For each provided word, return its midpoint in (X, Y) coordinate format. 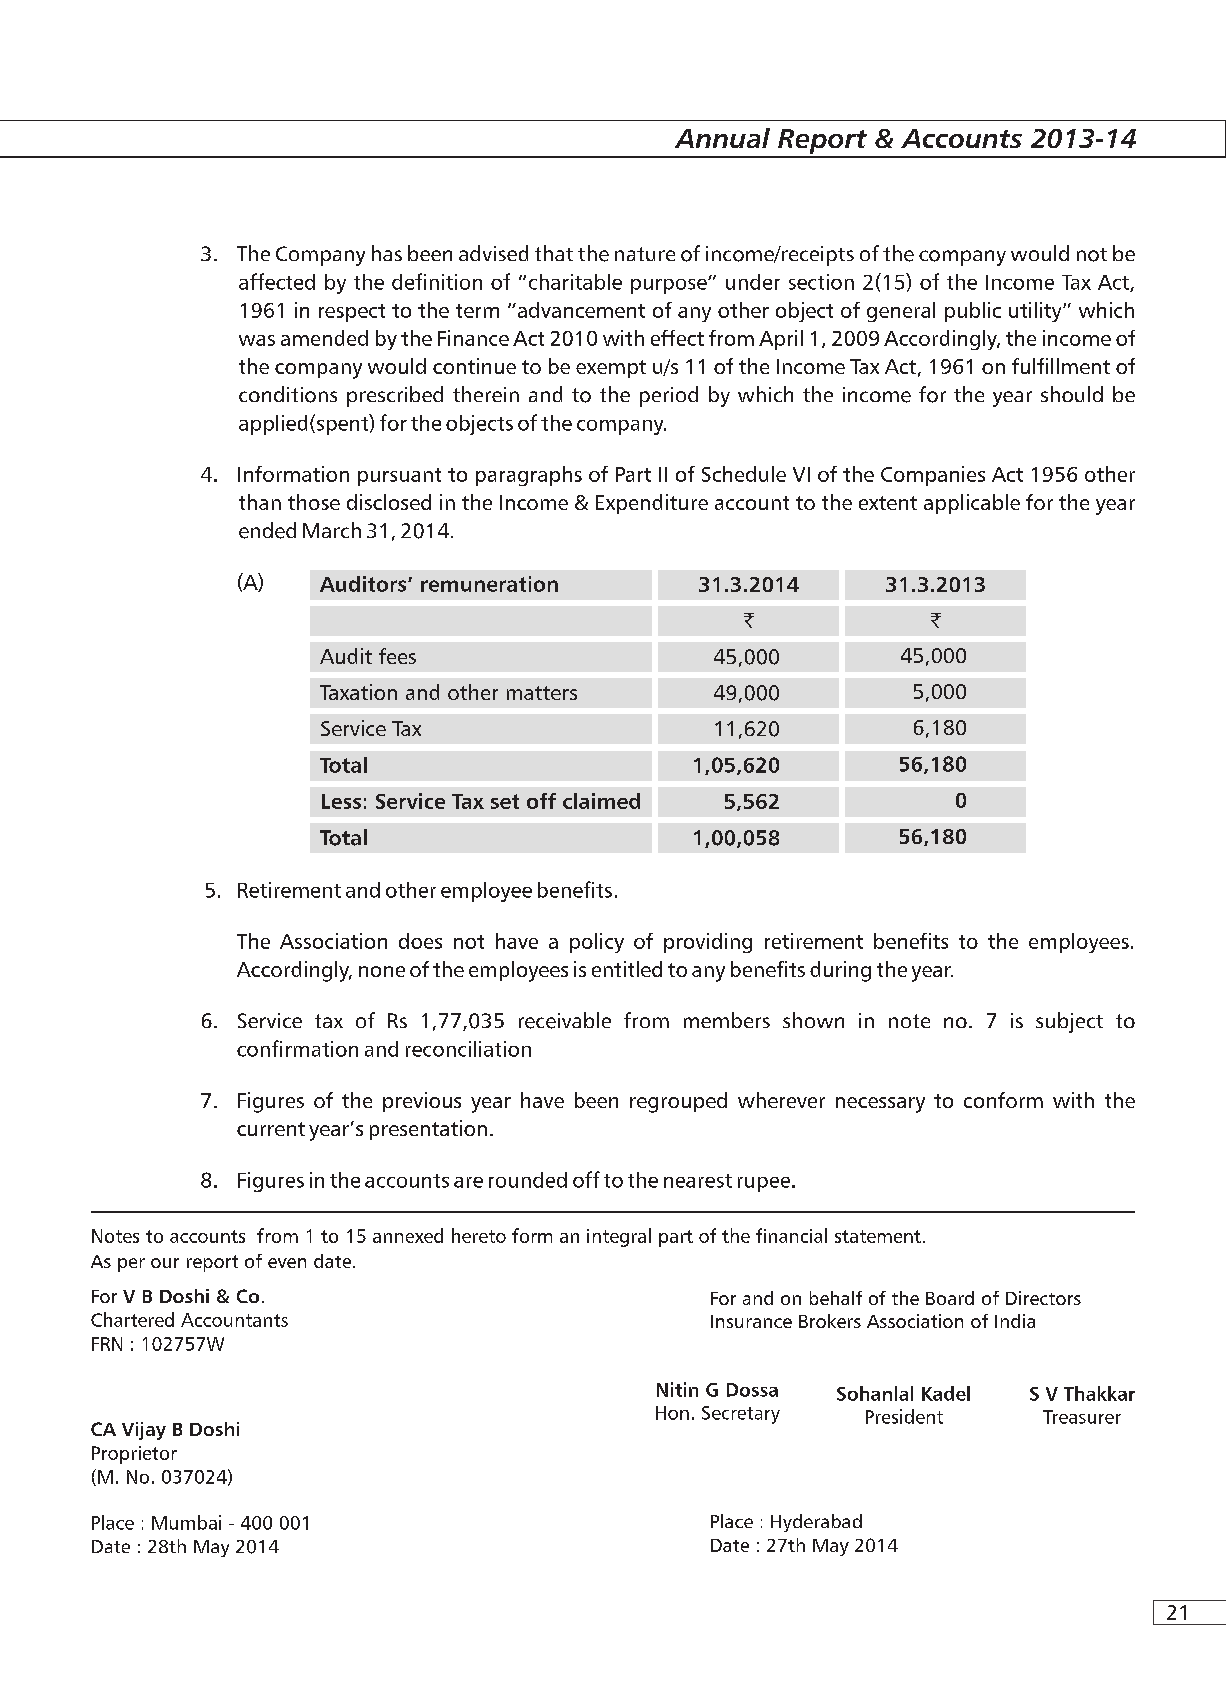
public (973, 312)
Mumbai (186, 1522)
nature (645, 254)
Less (341, 801)
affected (277, 281)
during (840, 971)
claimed (601, 801)
